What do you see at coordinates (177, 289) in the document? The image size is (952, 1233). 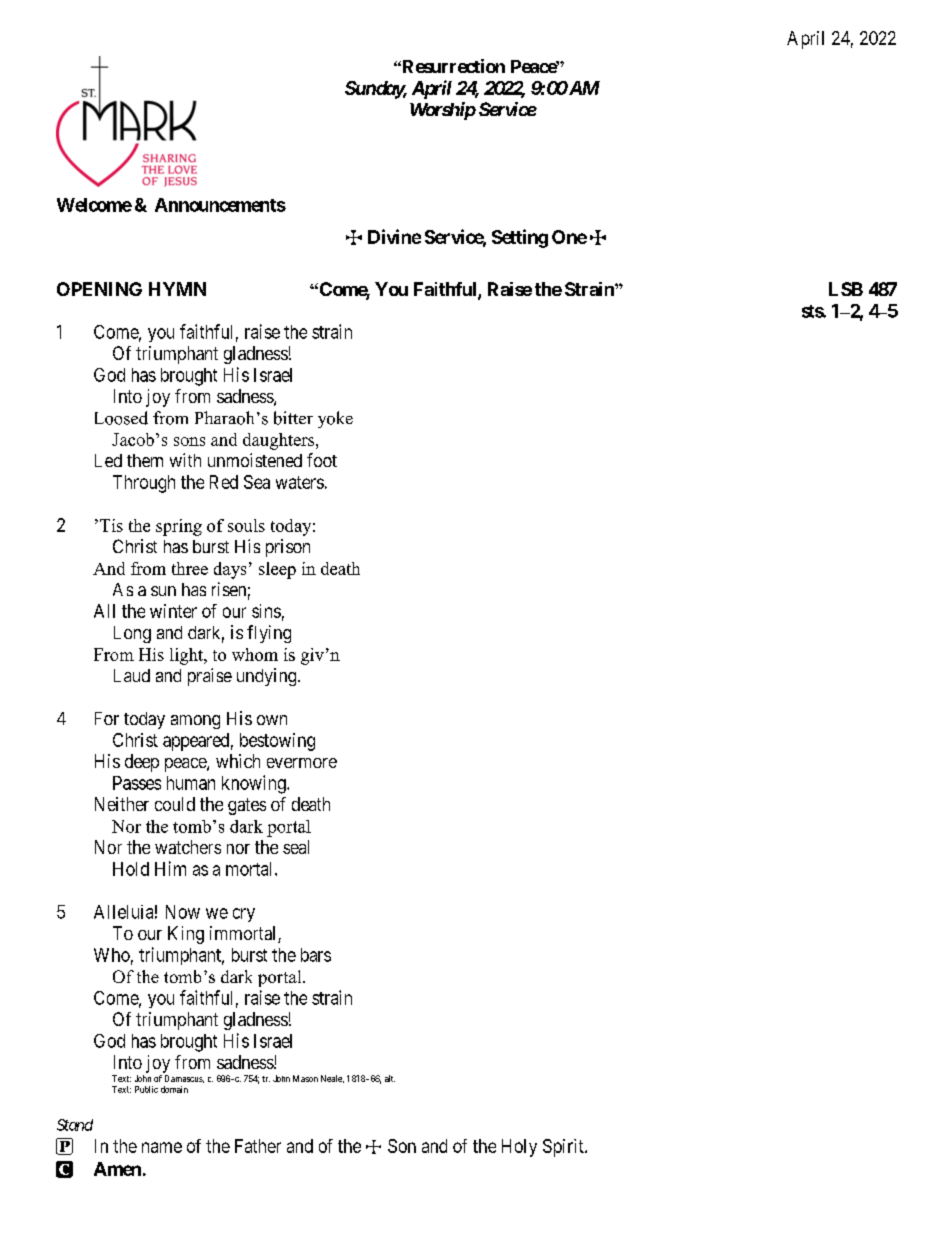 I see `HYMN` at bounding box center [177, 289].
